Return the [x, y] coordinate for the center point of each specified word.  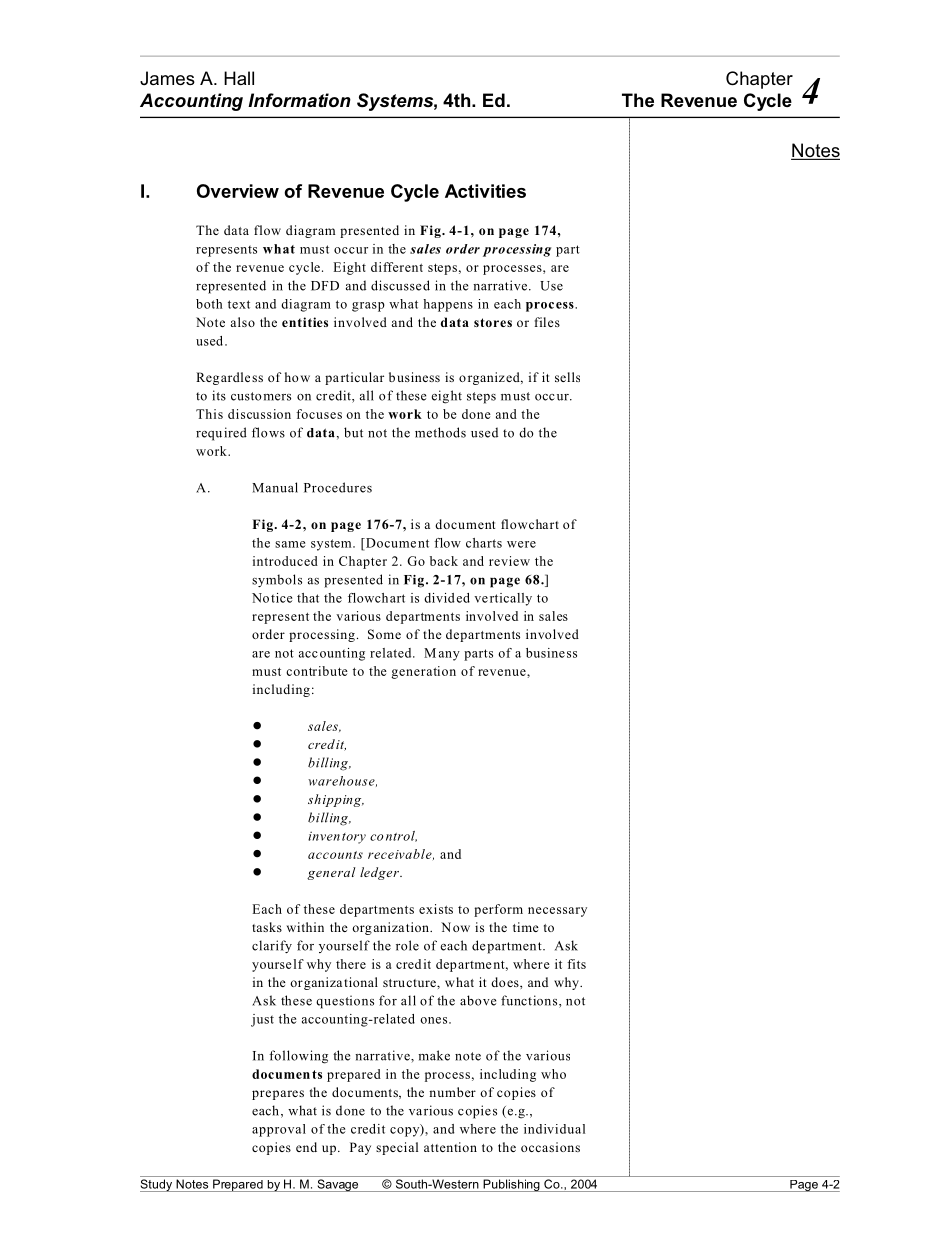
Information [299, 100]
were [521, 544]
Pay [360, 1148]
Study [157, 1185]
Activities [485, 191]
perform [498, 910]
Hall [239, 78]
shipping [336, 800]
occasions [550, 1147]
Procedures [338, 487]
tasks [267, 927]
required [221, 434]
